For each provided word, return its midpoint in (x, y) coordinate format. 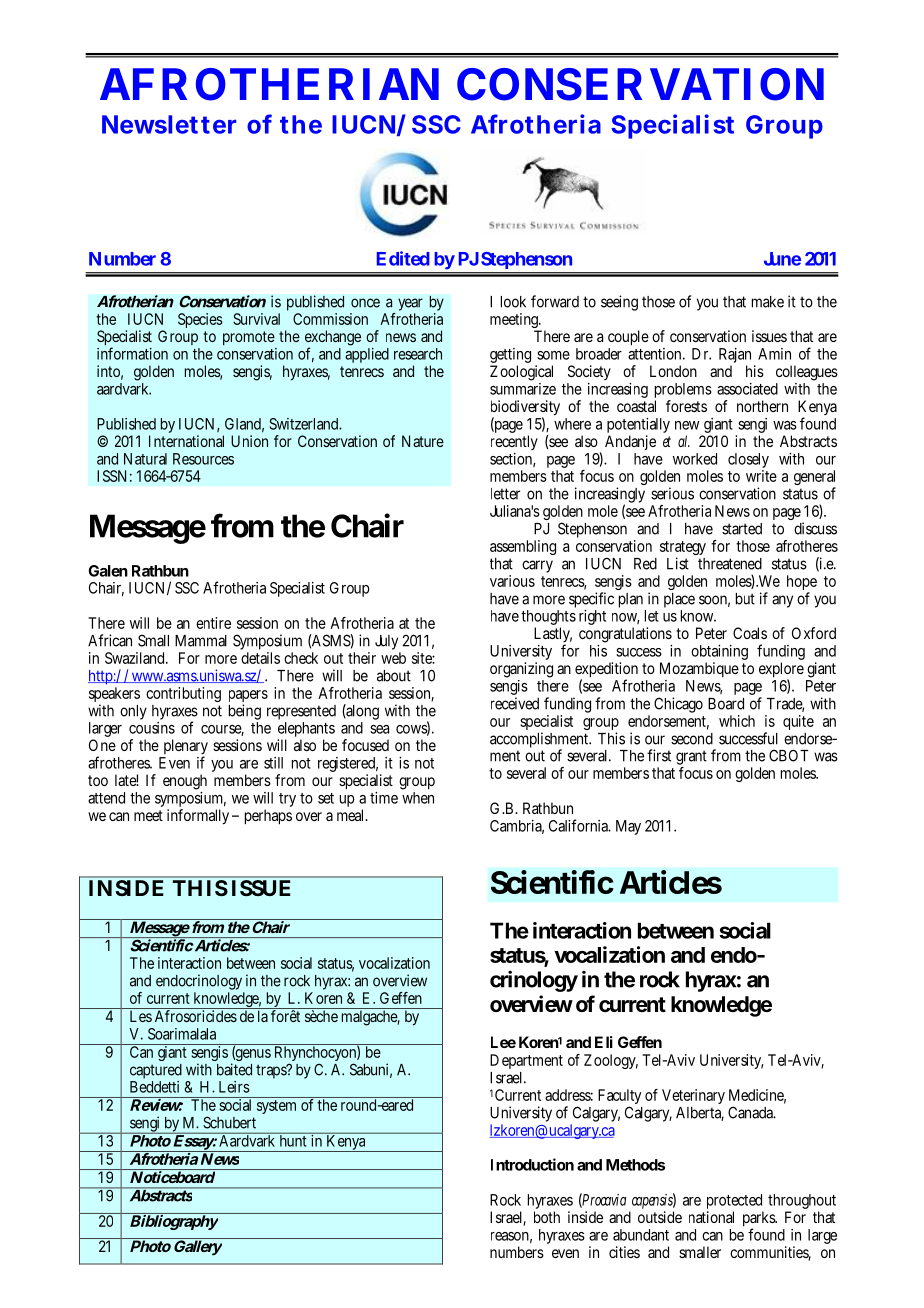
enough (185, 782)
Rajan (735, 357)
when (418, 798)
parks (760, 1220)
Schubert (229, 1122)
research (418, 354)
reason (510, 1236)
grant (691, 757)
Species (200, 320)
